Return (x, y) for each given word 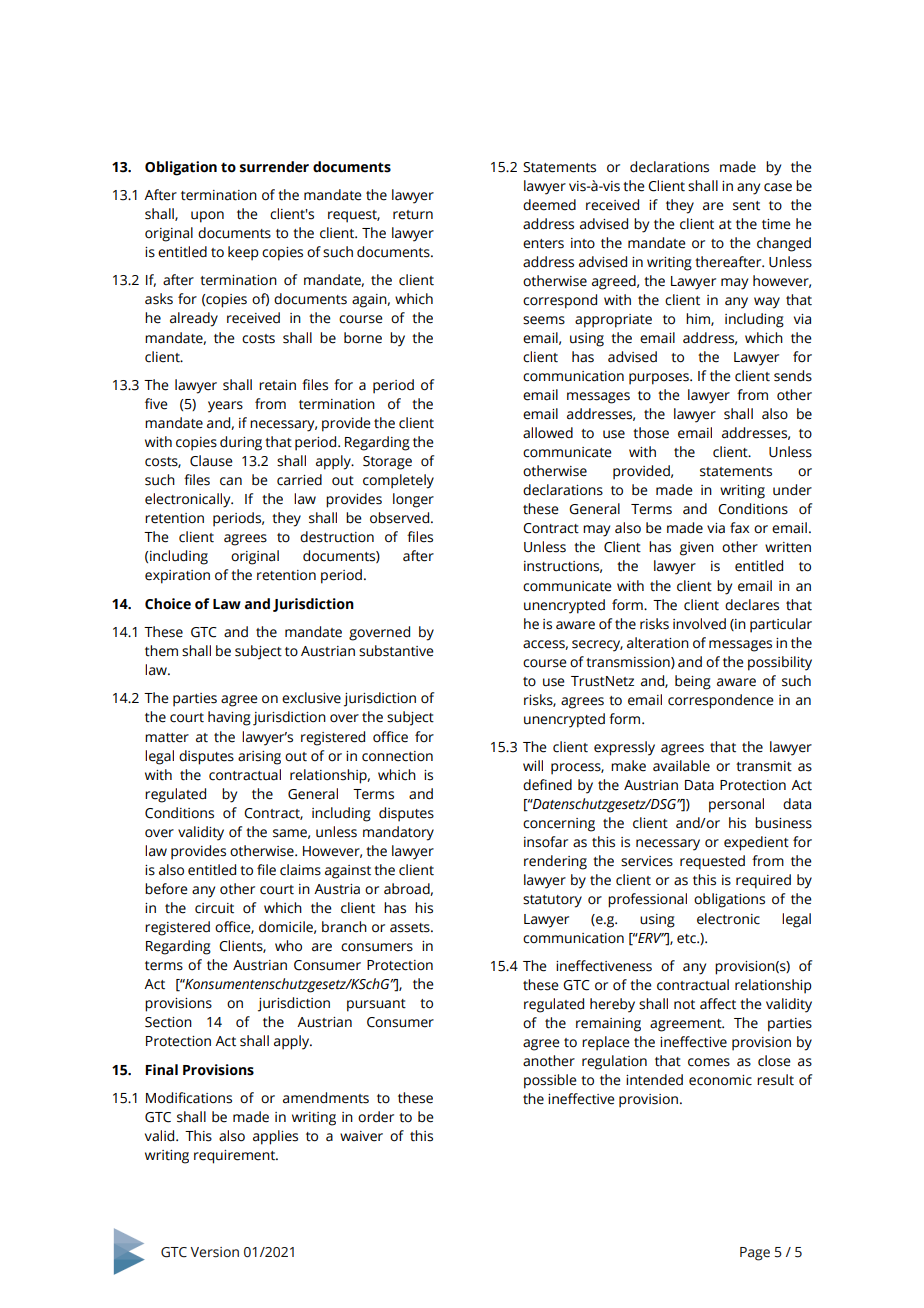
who (288, 946)
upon (207, 217)
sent (746, 206)
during (241, 443)
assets (411, 928)
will (533, 765)
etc (687, 939)
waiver (361, 1136)
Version (214, 1252)
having (229, 718)
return (413, 215)
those (651, 433)
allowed (548, 433)
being (693, 682)
